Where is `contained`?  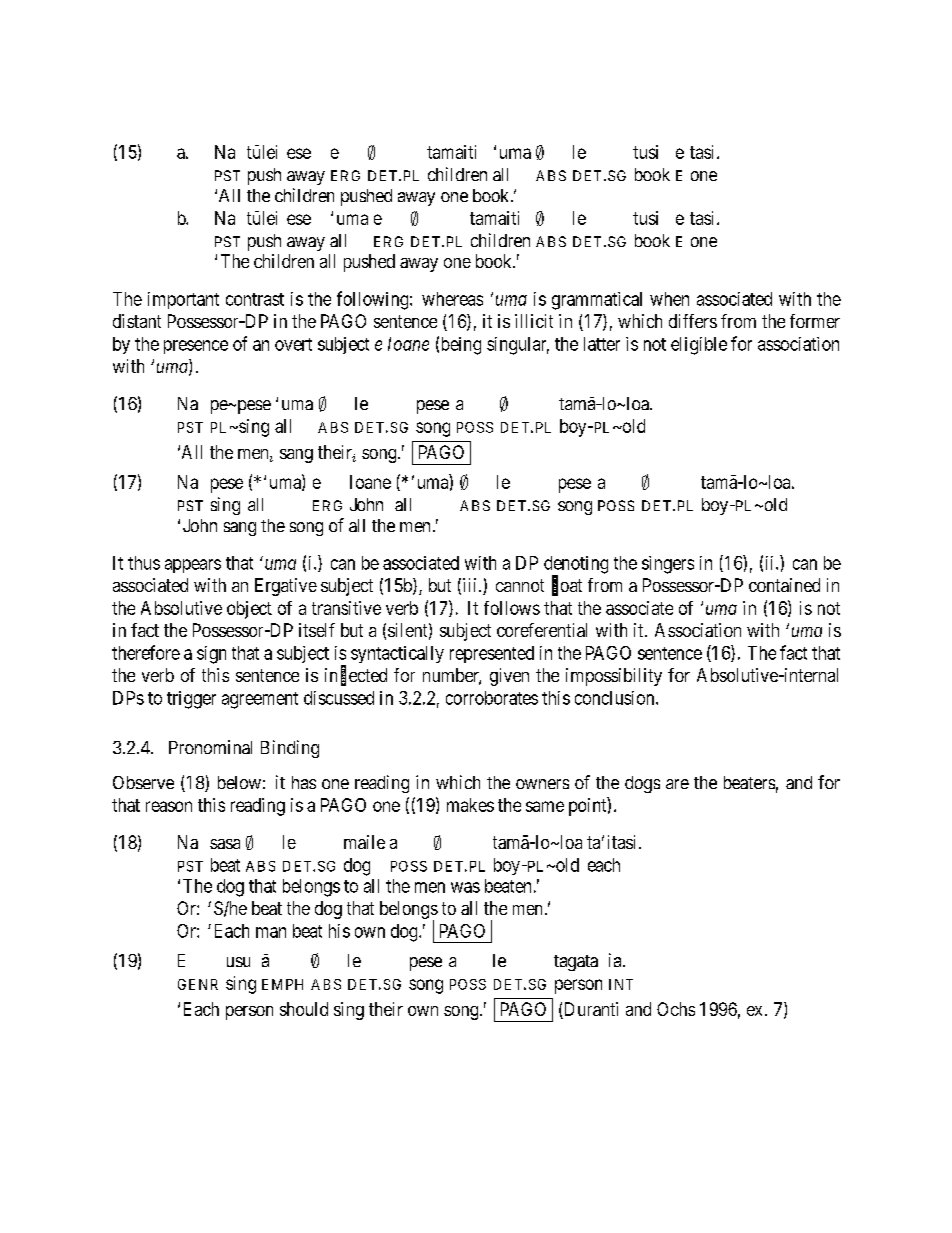 contained is located at coordinates (784, 585).
